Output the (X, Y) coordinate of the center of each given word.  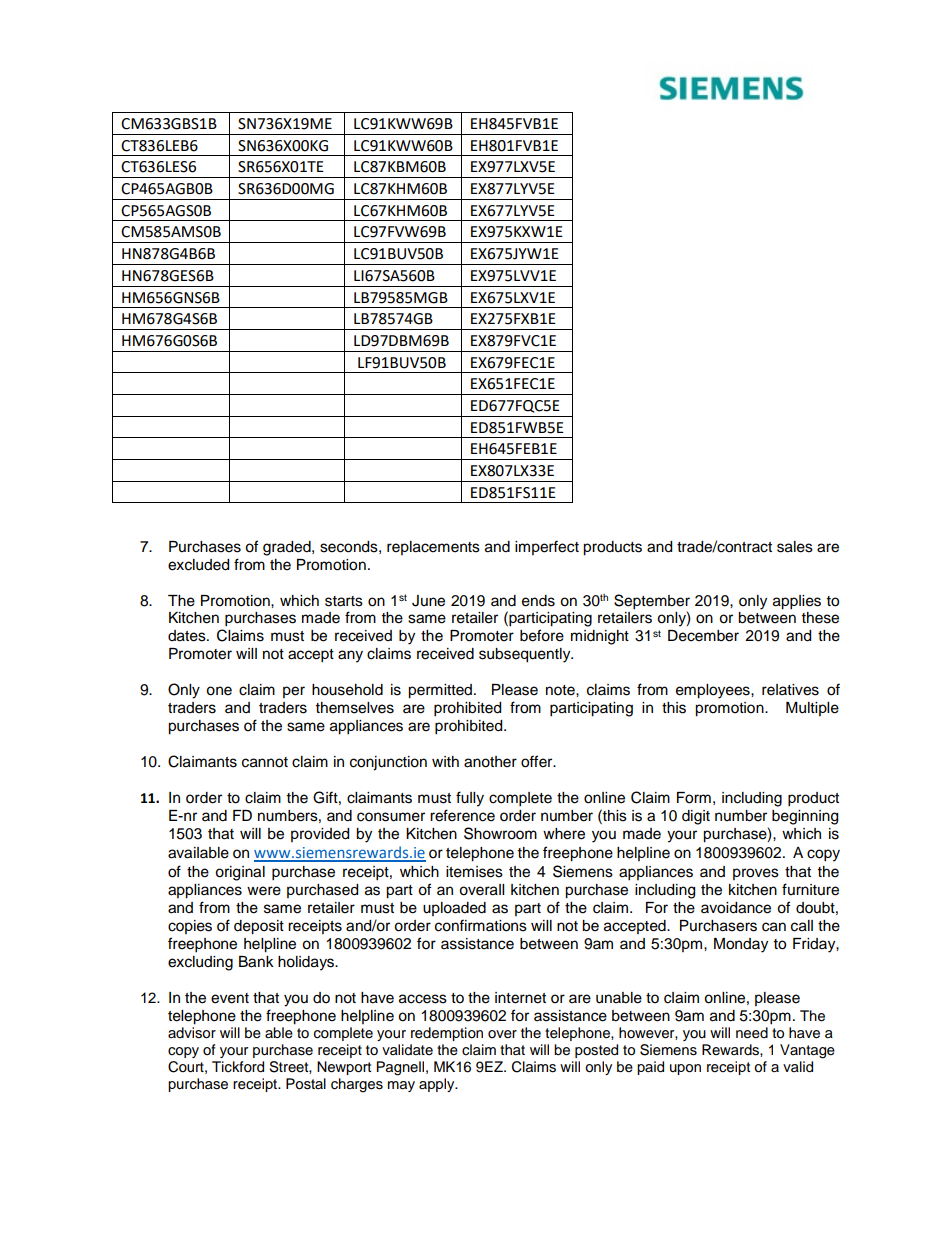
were (264, 891)
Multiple (812, 709)
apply (438, 1085)
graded (288, 548)
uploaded (454, 909)
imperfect (547, 547)
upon (685, 1069)
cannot (265, 762)
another (490, 762)
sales (795, 547)
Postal (306, 1084)
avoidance (736, 908)
